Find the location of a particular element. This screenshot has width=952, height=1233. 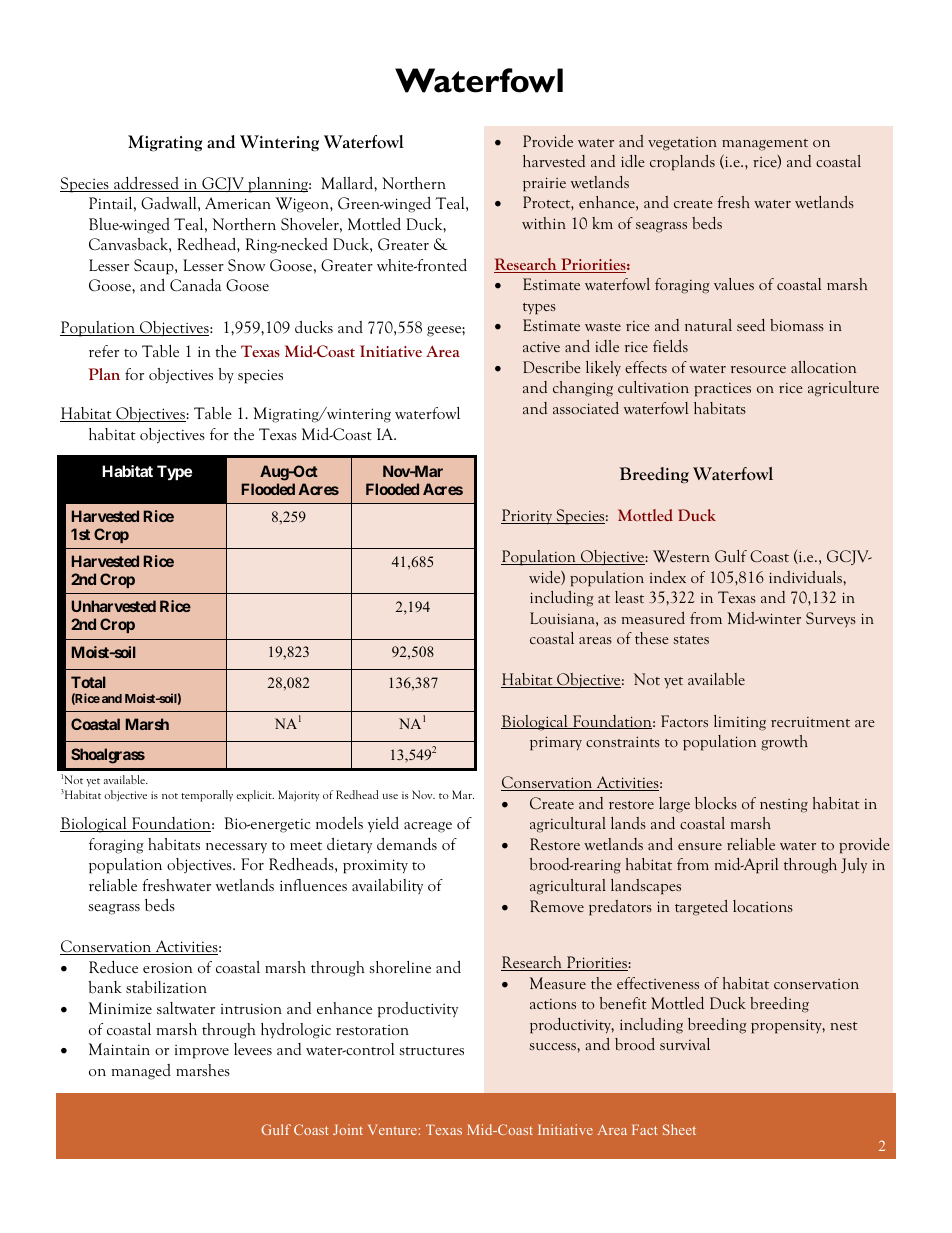

Western is located at coordinates (681, 556).
